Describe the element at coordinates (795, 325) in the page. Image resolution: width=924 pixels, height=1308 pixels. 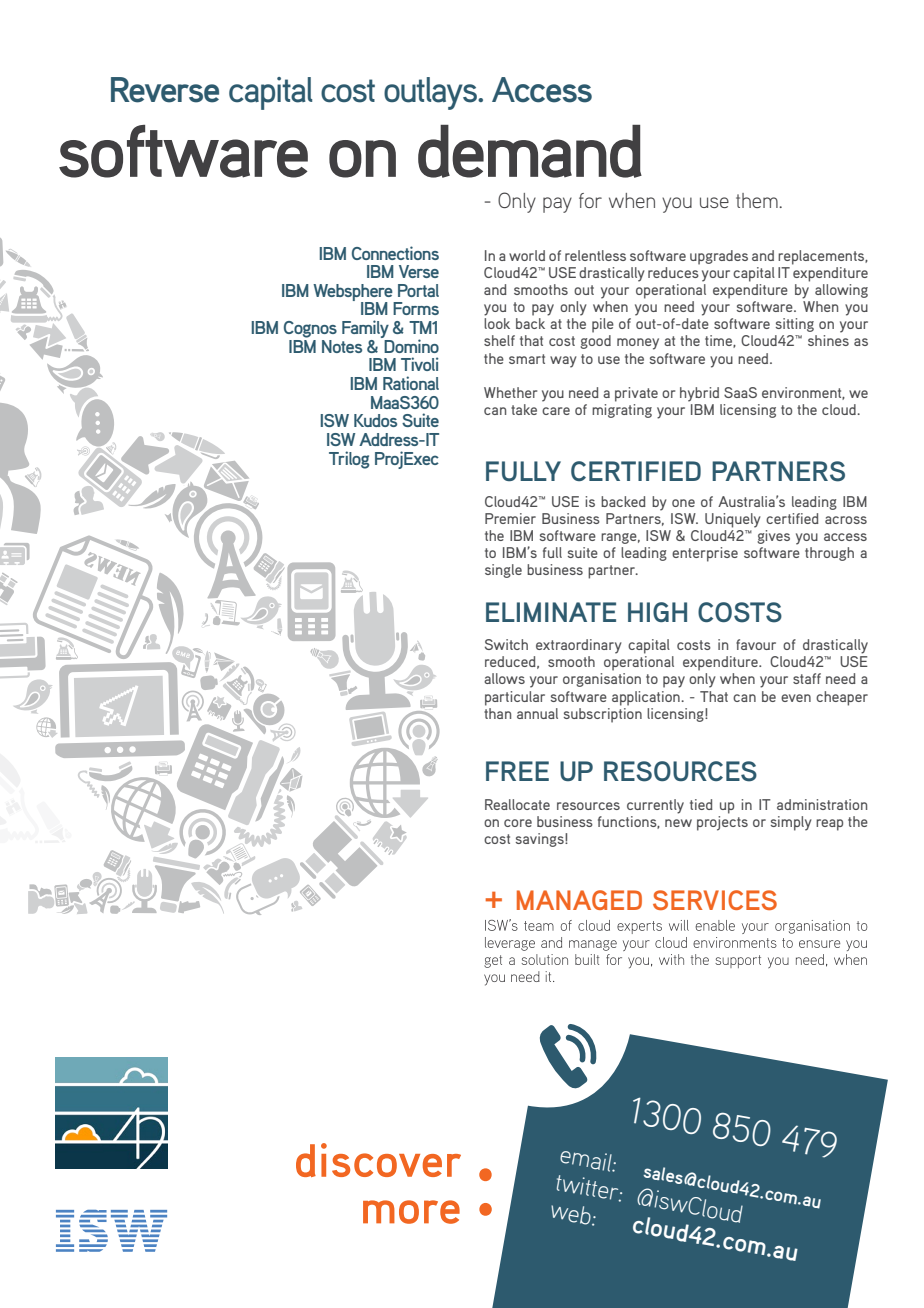
I see `sitting` at that location.
